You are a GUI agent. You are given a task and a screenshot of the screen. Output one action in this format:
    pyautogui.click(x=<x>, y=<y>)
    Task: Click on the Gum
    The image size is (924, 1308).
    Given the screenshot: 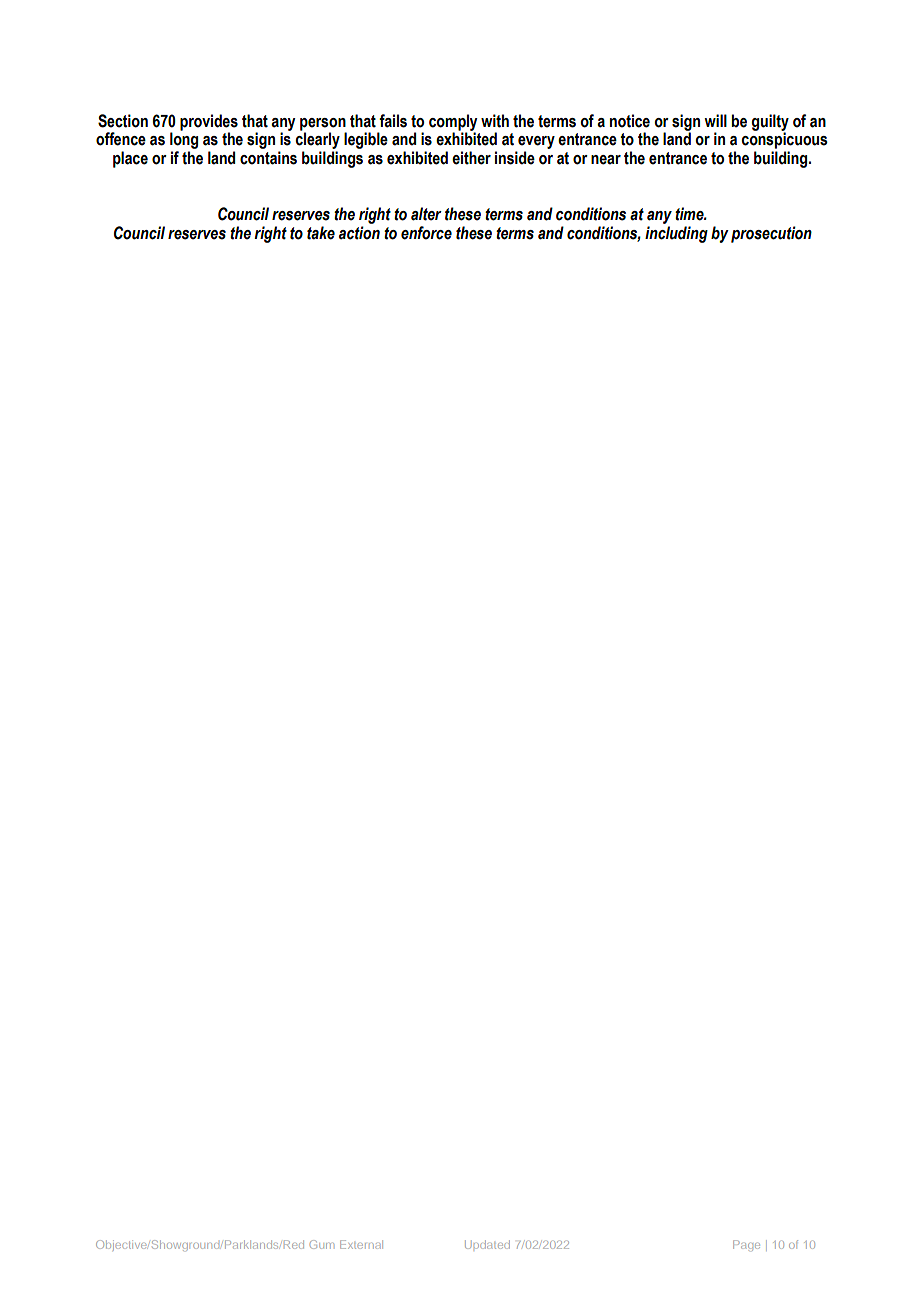 What is the action you would take?
    pyautogui.click(x=322, y=1244)
